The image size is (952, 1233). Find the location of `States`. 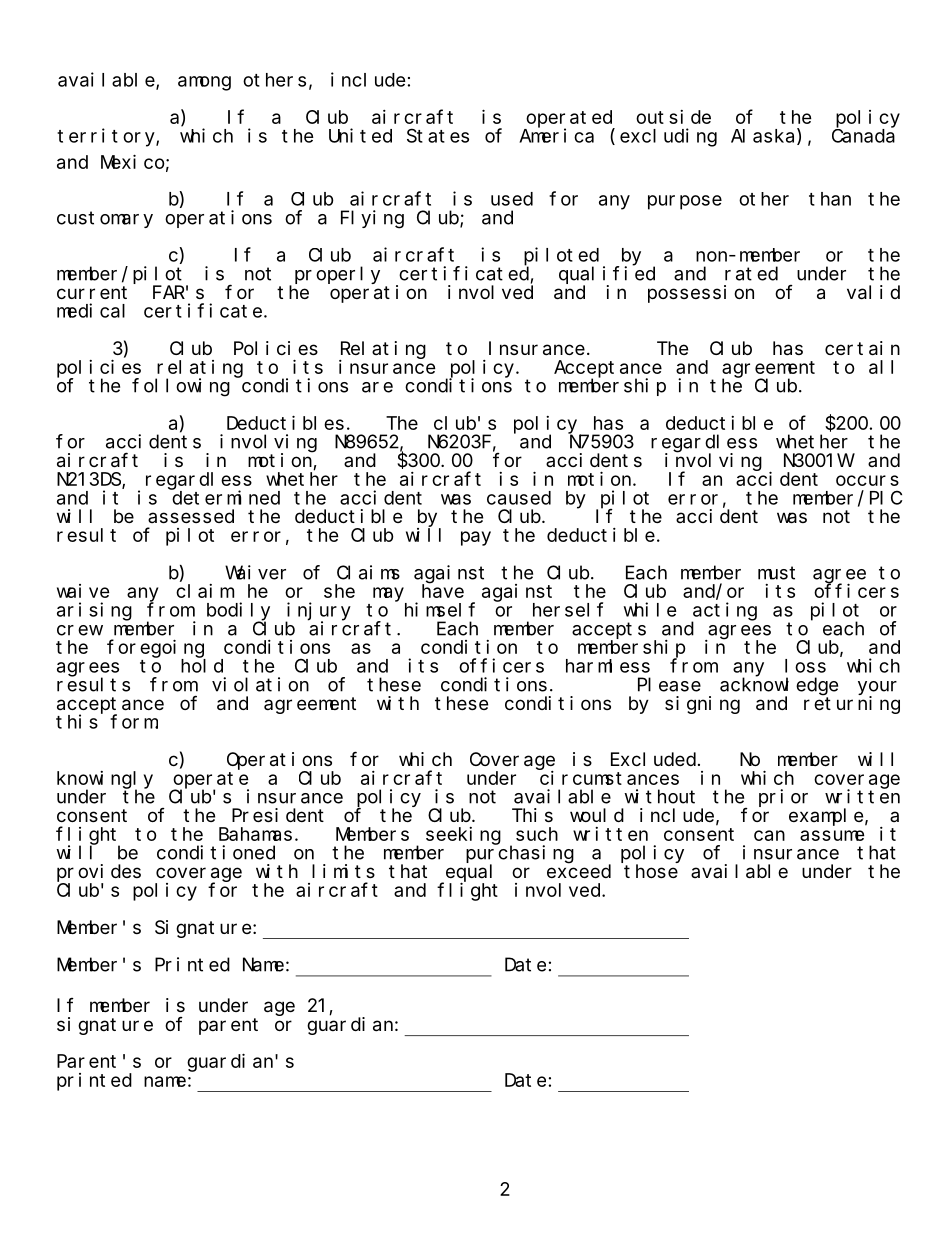

States is located at coordinates (438, 136).
